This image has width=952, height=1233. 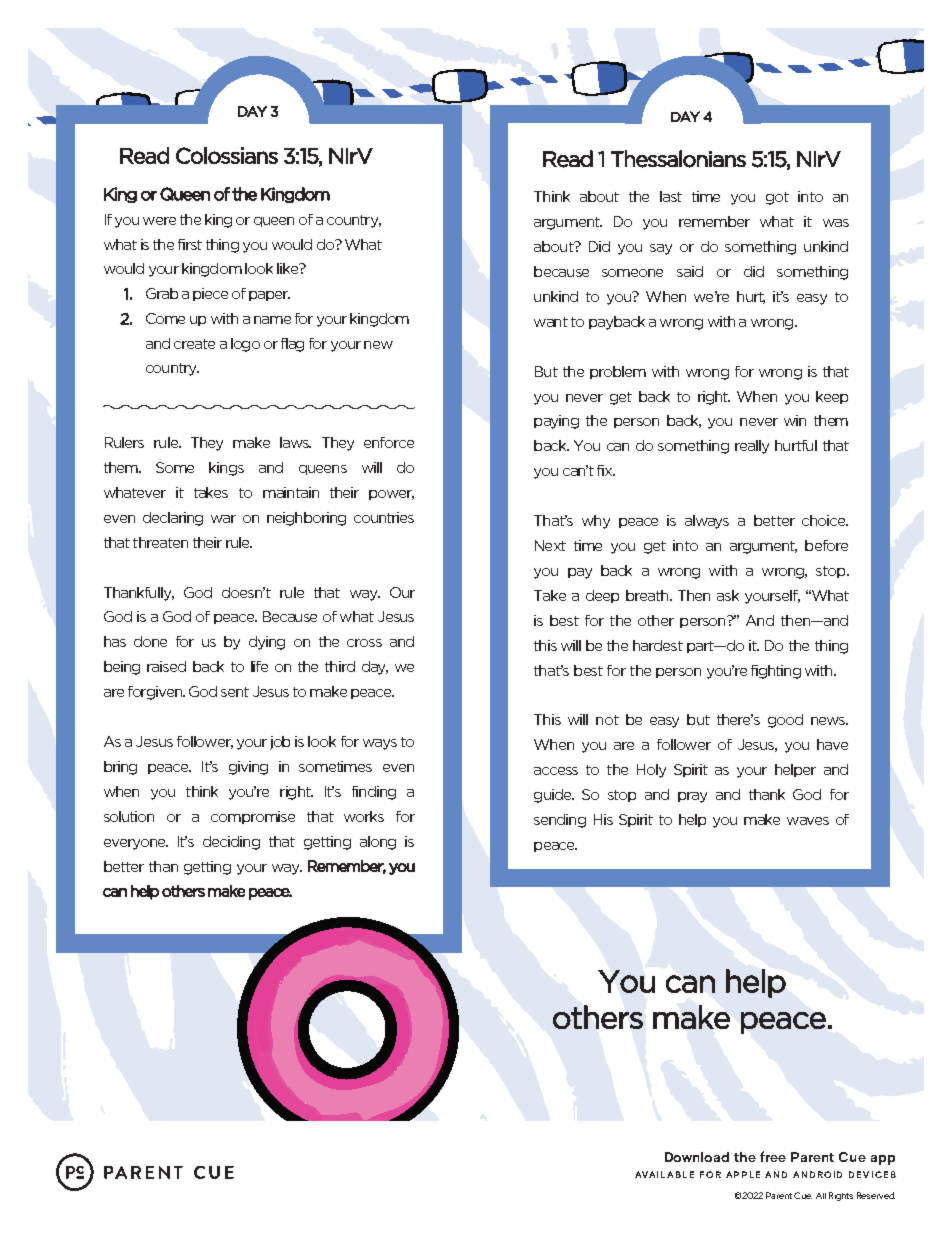 What do you see at coordinates (671, 196) in the image?
I see `last` at bounding box center [671, 196].
